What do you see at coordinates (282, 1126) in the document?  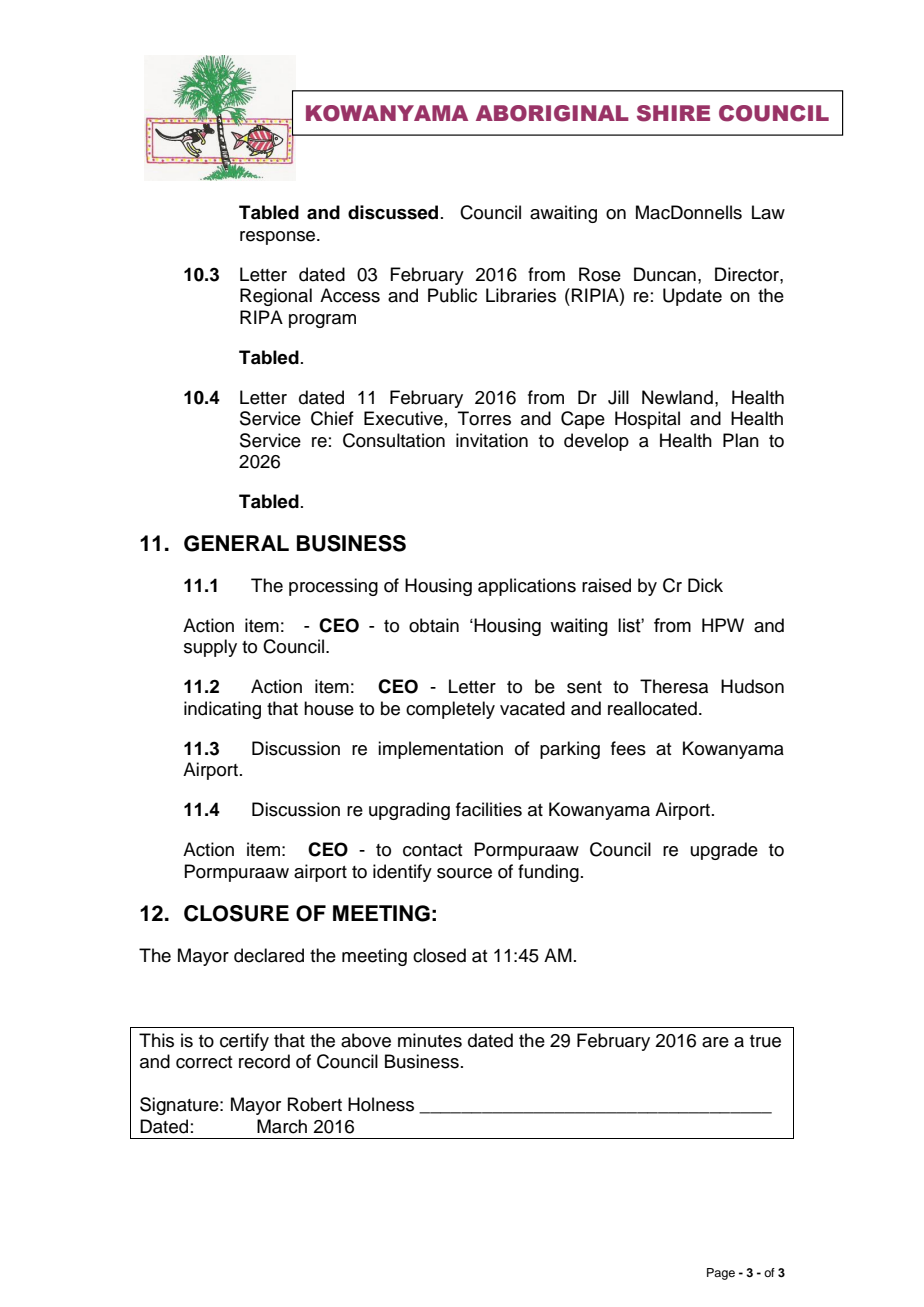 I see `March` at bounding box center [282, 1126].
